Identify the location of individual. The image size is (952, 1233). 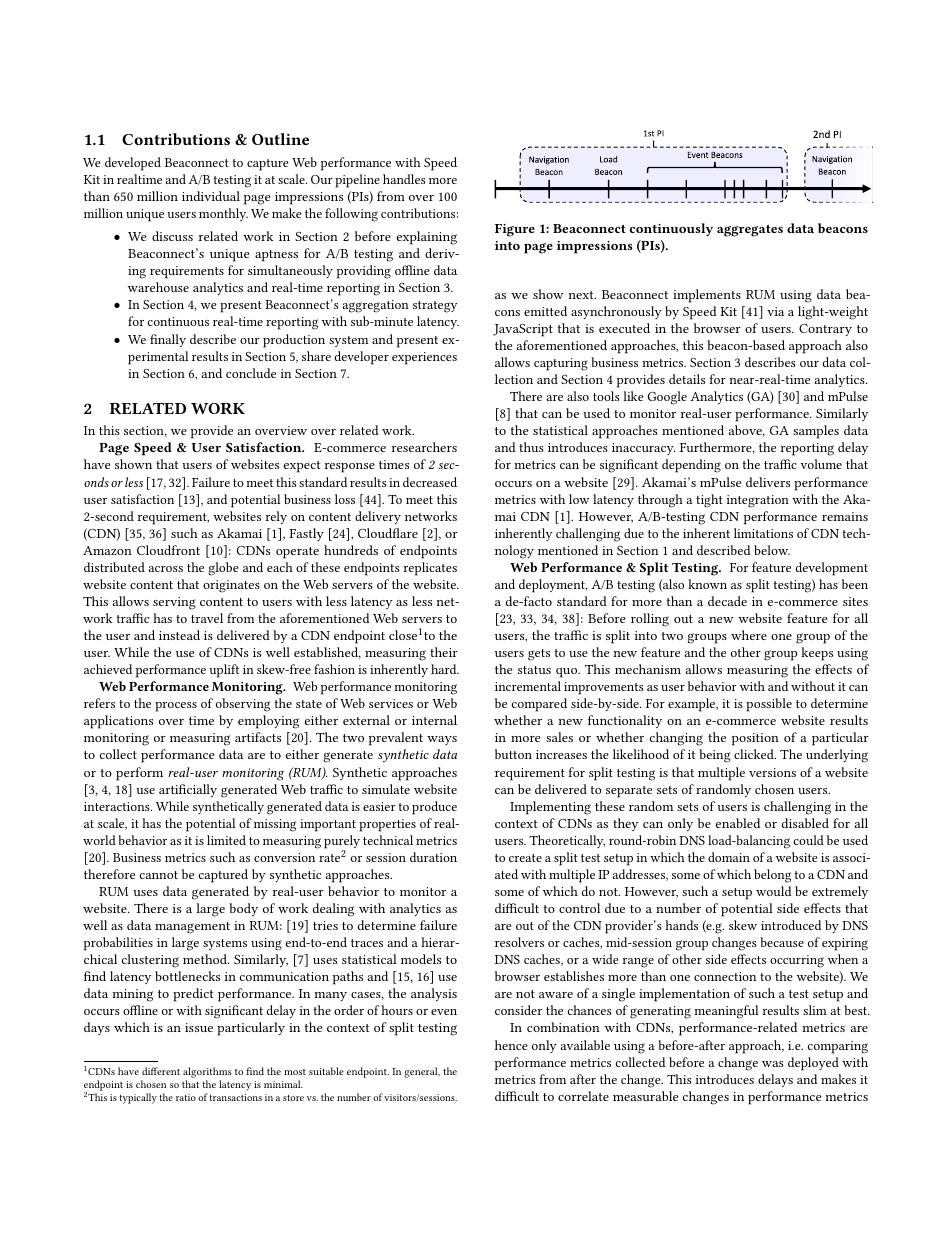
(211, 196).
